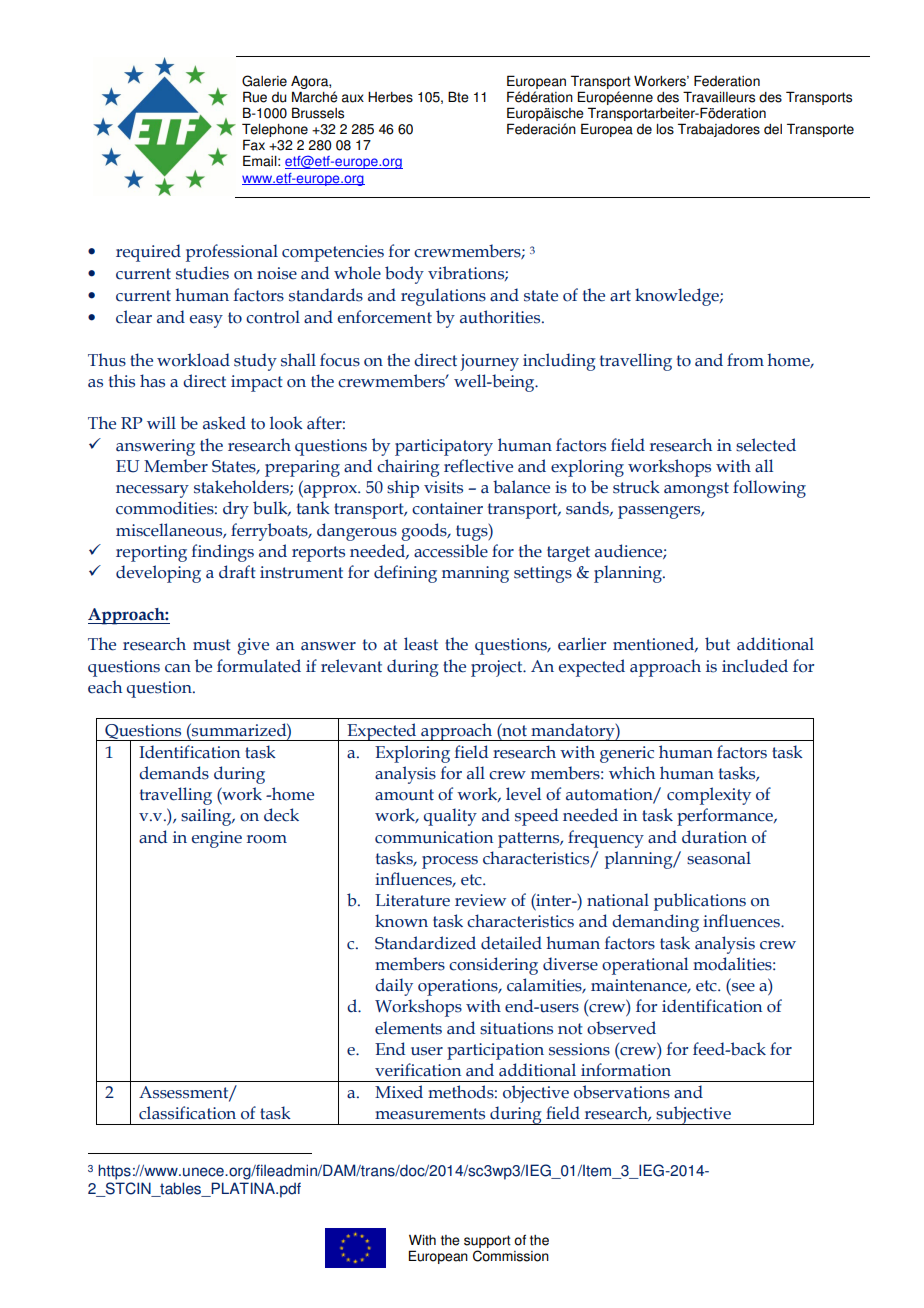  I want to click on classification, so click(187, 1113).
